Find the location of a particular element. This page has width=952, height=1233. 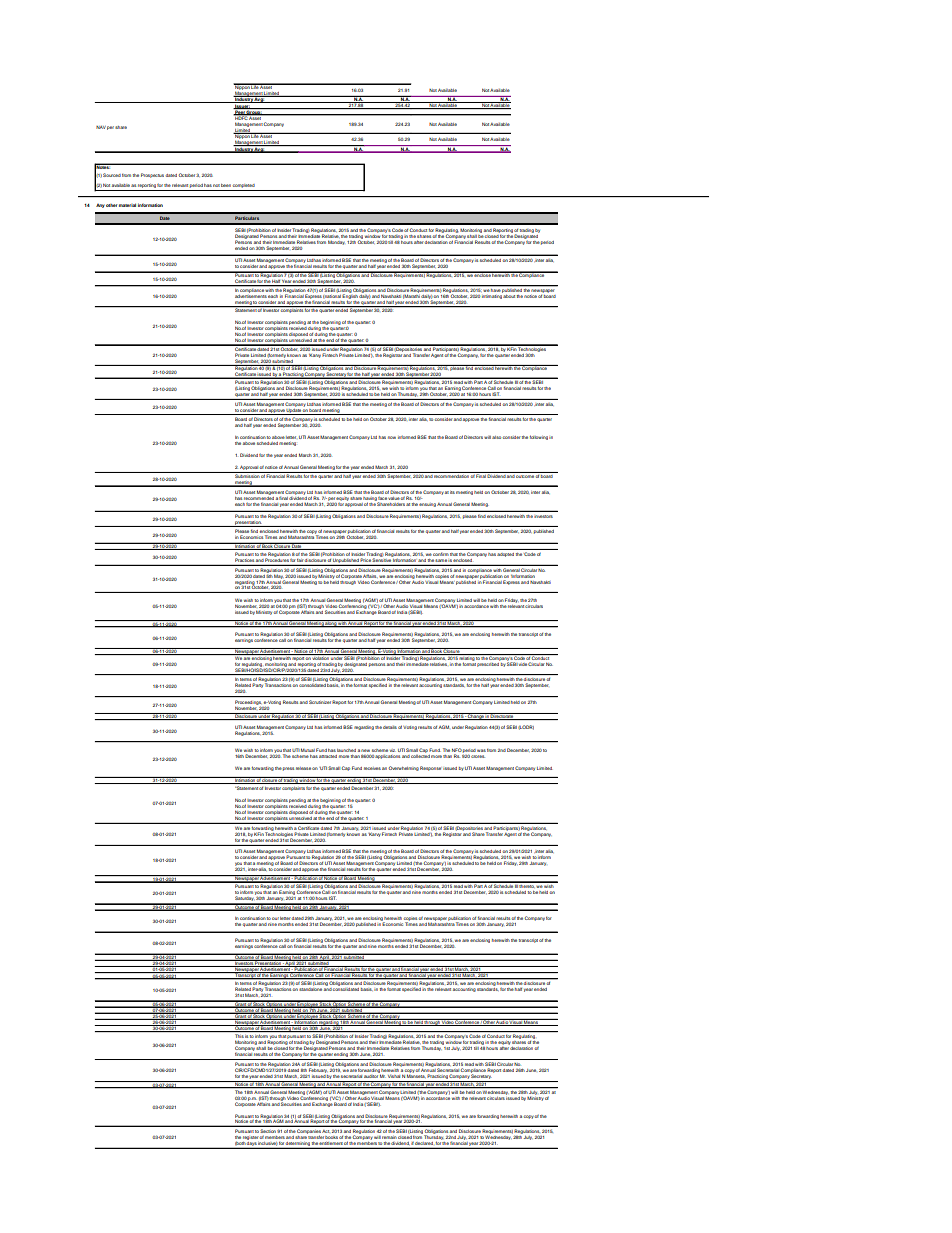

Prospectus is located at coordinates (152, 175).
